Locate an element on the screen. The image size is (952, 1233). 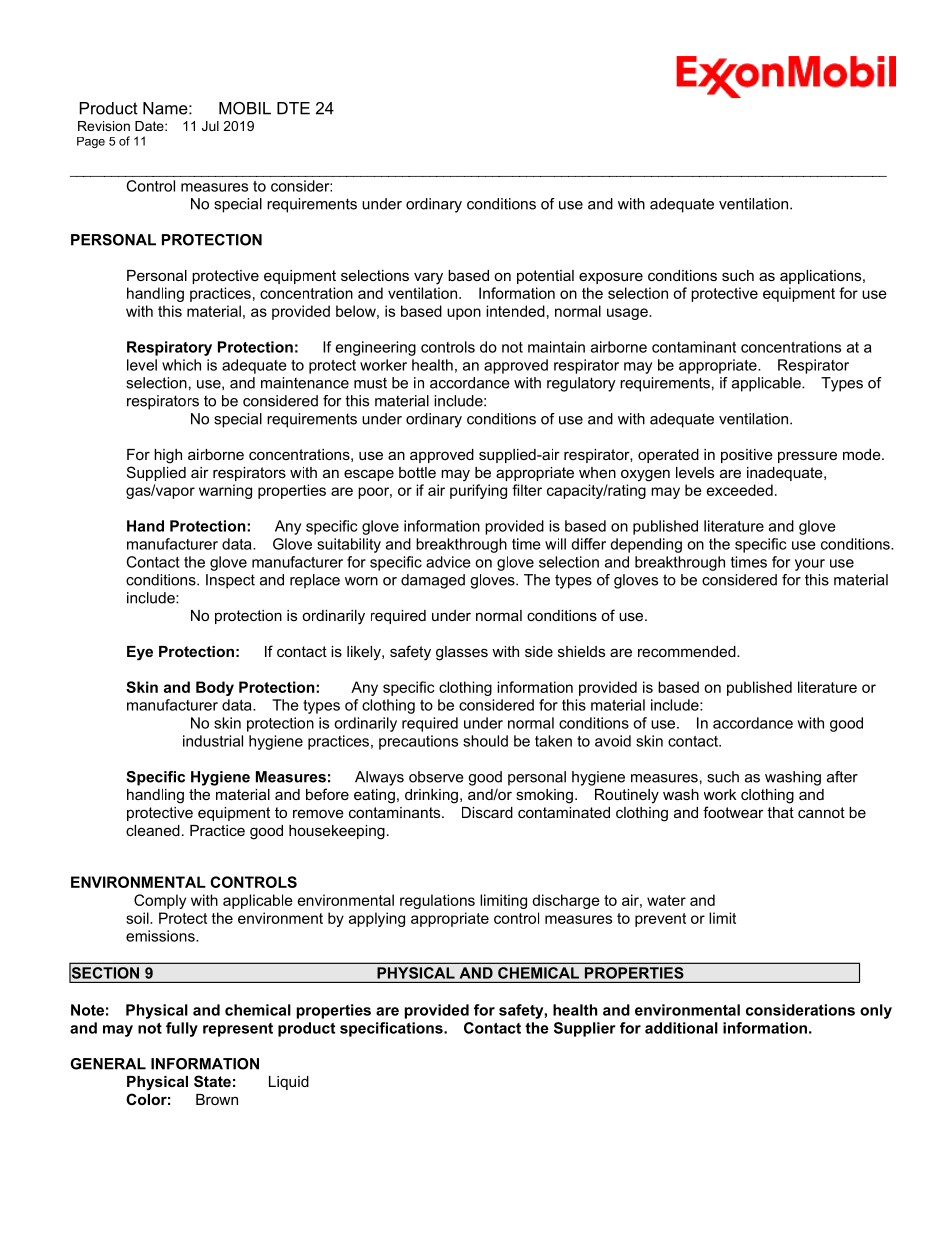
pressure is located at coordinates (807, 457).
